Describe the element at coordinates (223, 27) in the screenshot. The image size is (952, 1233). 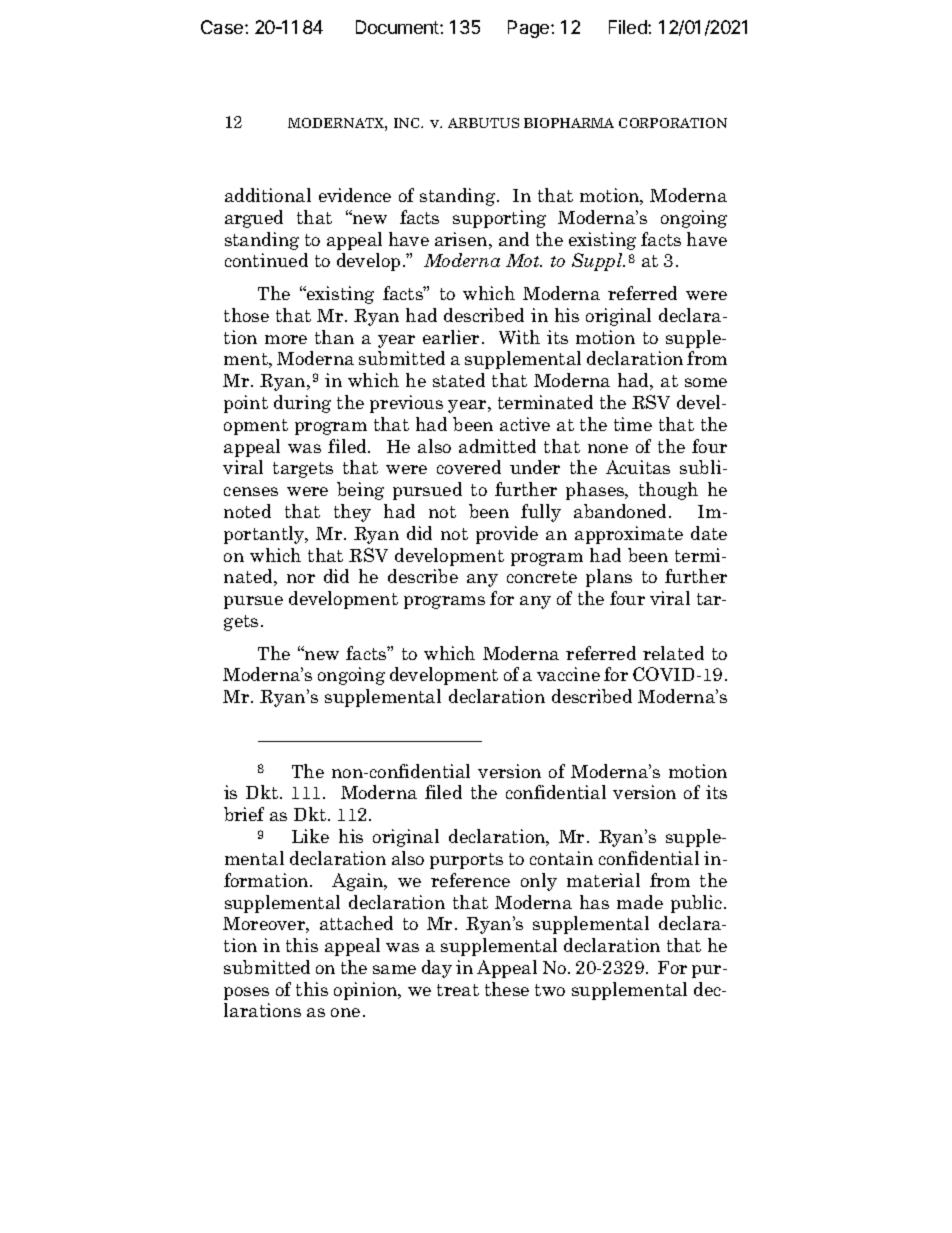
I see `Case` at that location.
